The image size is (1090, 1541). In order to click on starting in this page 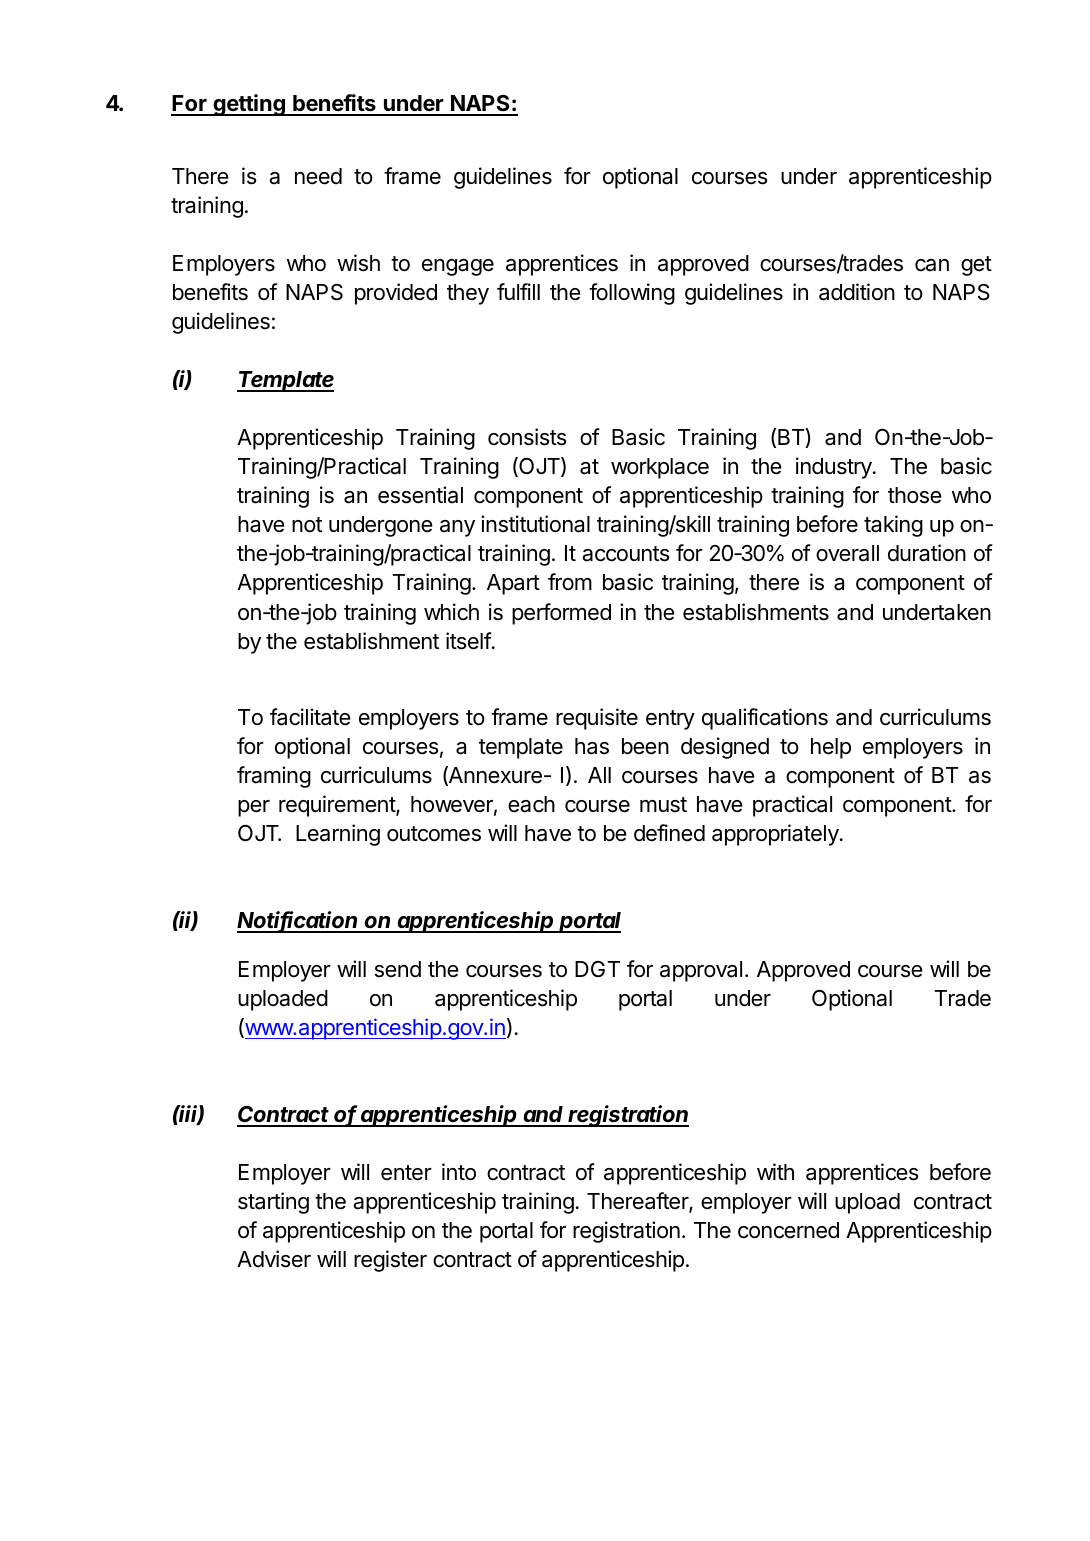, I will do `click(273, 1203)`.
